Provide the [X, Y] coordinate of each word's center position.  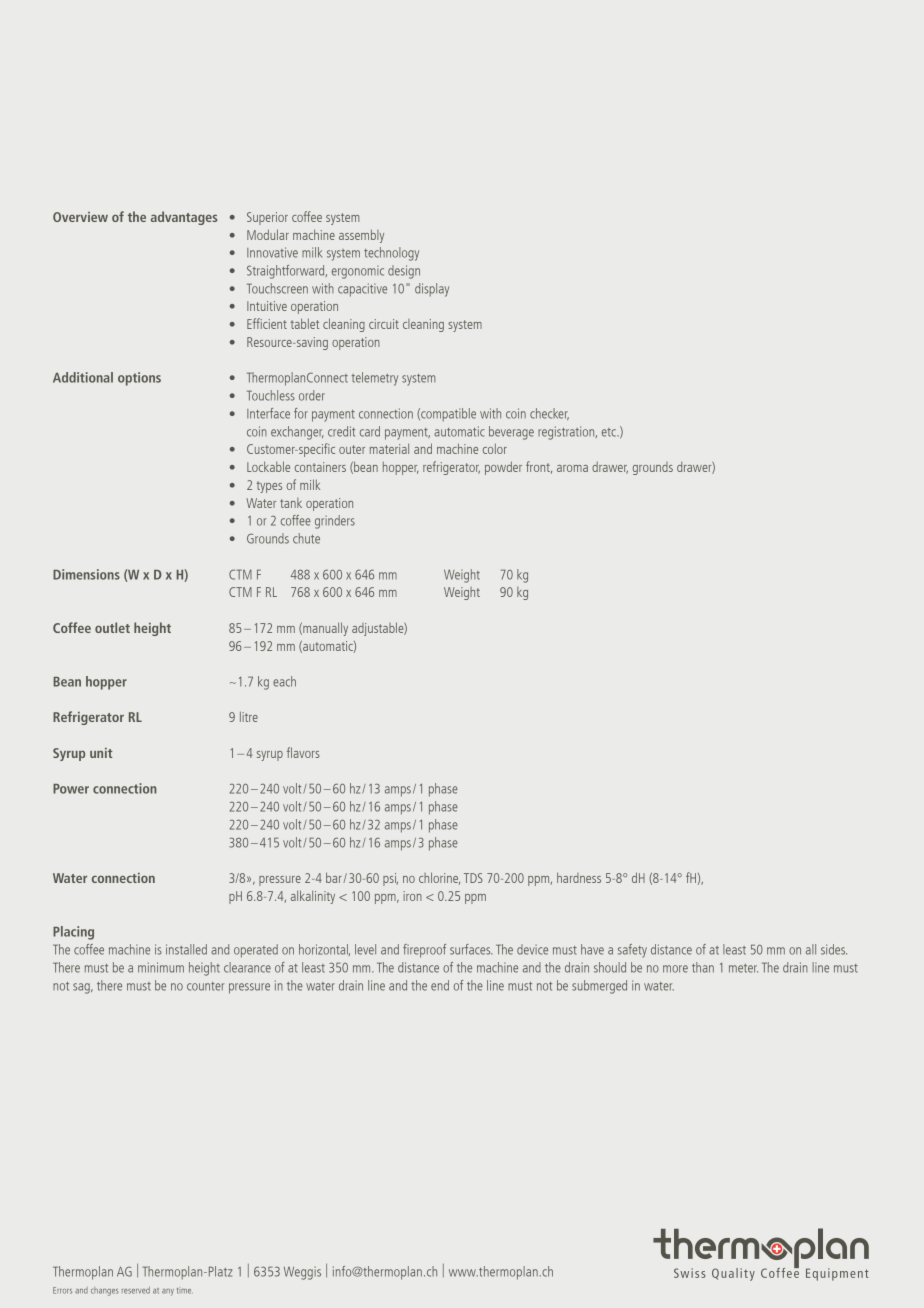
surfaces [471, 949]
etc [610, 432]
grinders [335, 522]
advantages [184, 218]
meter [743, 968]
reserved [136, 1290]
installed [186, 949]
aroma [572, 468]
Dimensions [86, 574]
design [404, 272]
